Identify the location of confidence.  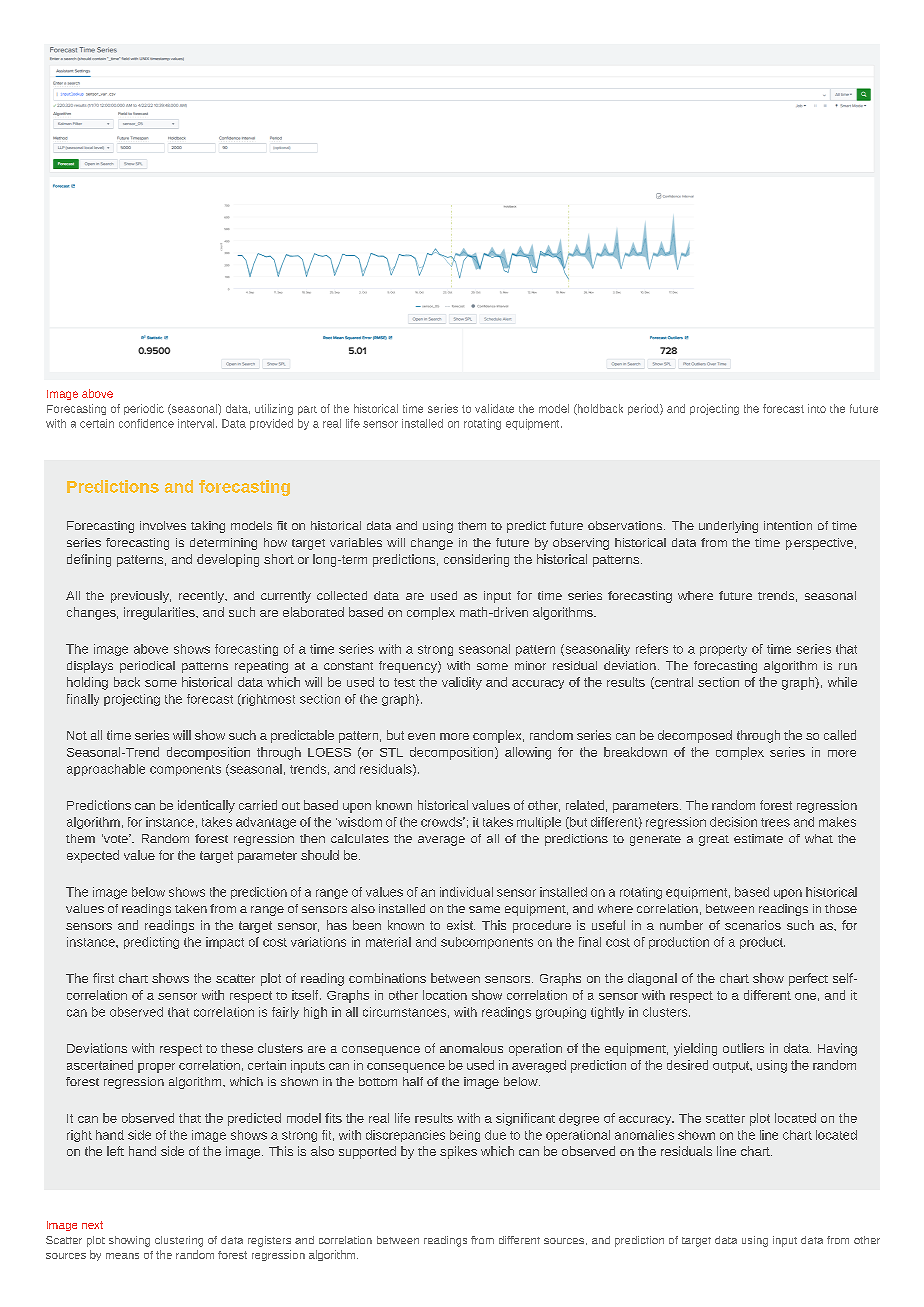
(146, 423).
